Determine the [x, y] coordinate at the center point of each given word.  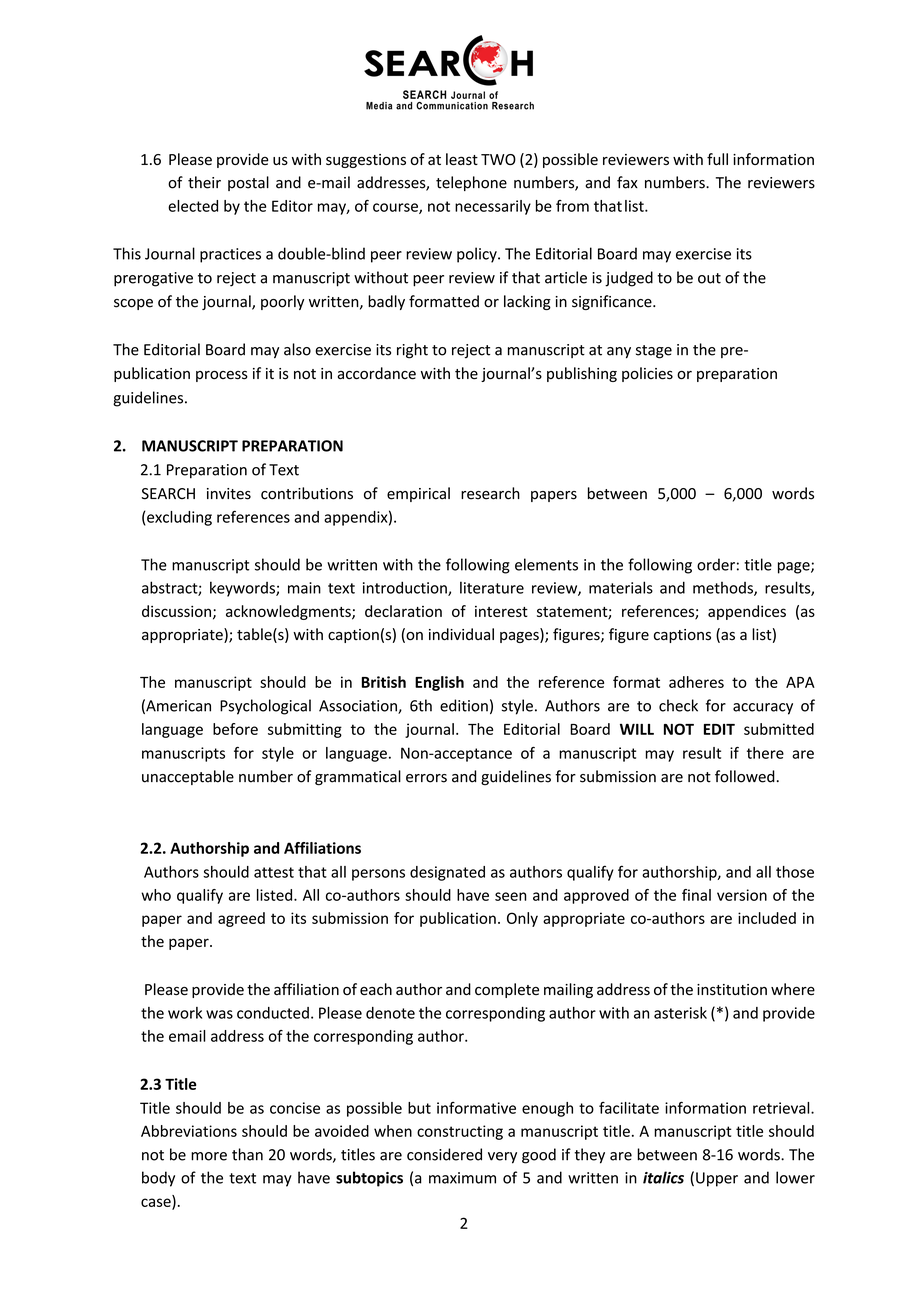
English [439, 683]
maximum [462, 1178]
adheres [696, 682]
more [209, 1156]
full [717, 159]
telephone [471, 183]
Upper [717, 1179]
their [204, 182]
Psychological [265, 707]
